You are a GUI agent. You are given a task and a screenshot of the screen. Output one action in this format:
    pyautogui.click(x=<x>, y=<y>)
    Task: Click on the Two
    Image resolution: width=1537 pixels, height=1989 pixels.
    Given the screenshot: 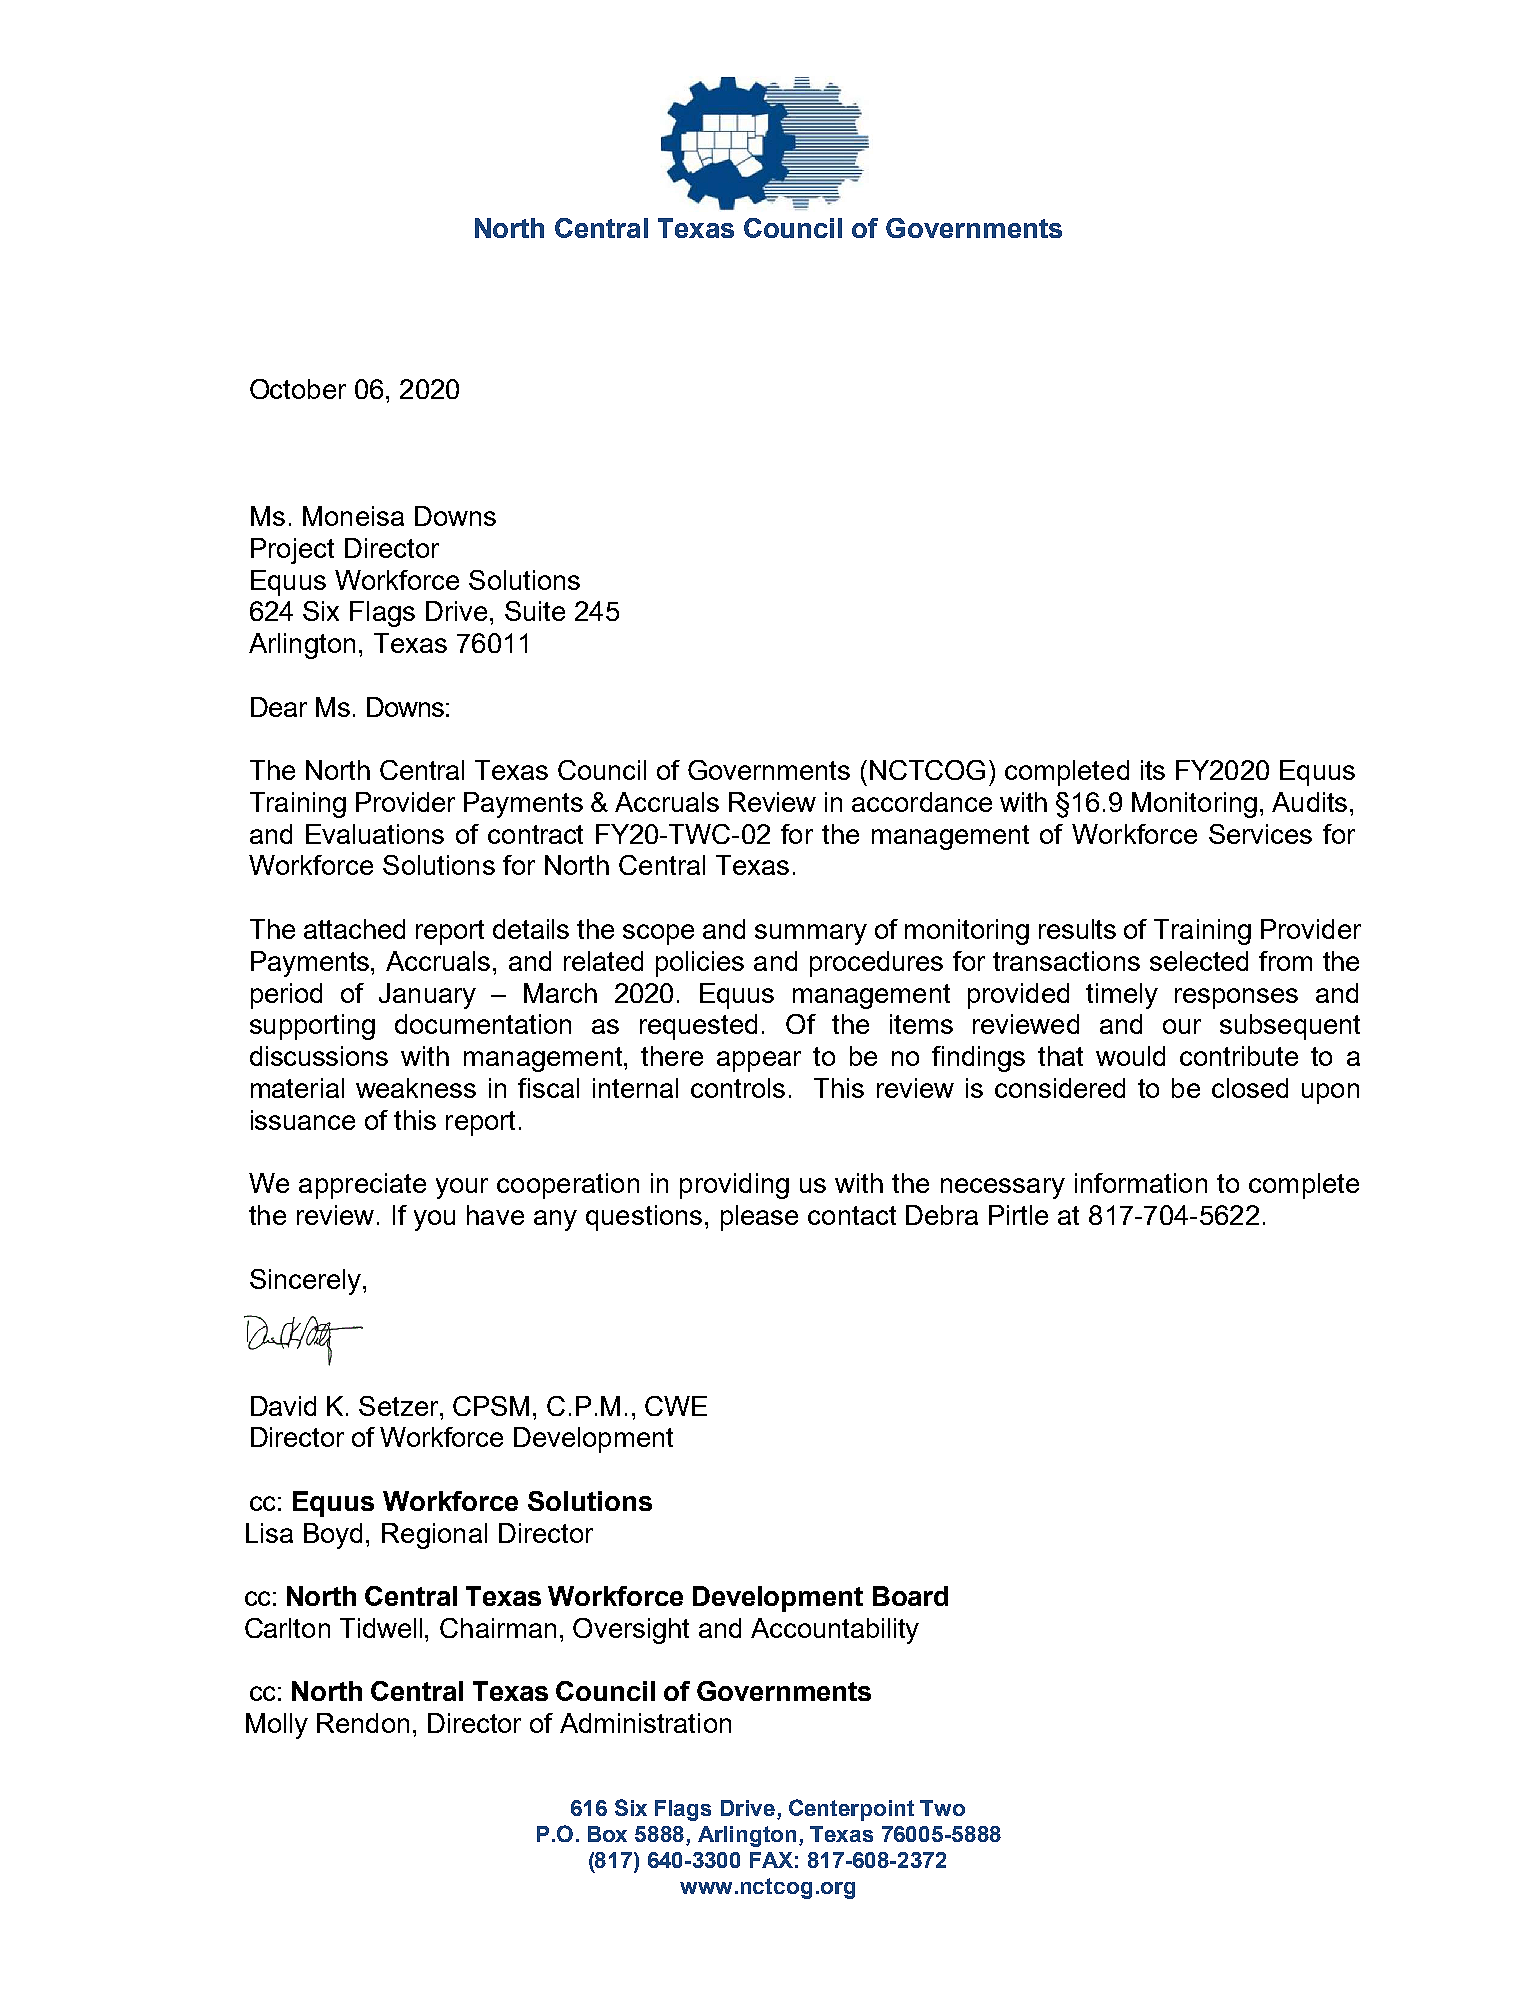 What is the action you would take?
    pyautogui.click(x=942, y=1808)
